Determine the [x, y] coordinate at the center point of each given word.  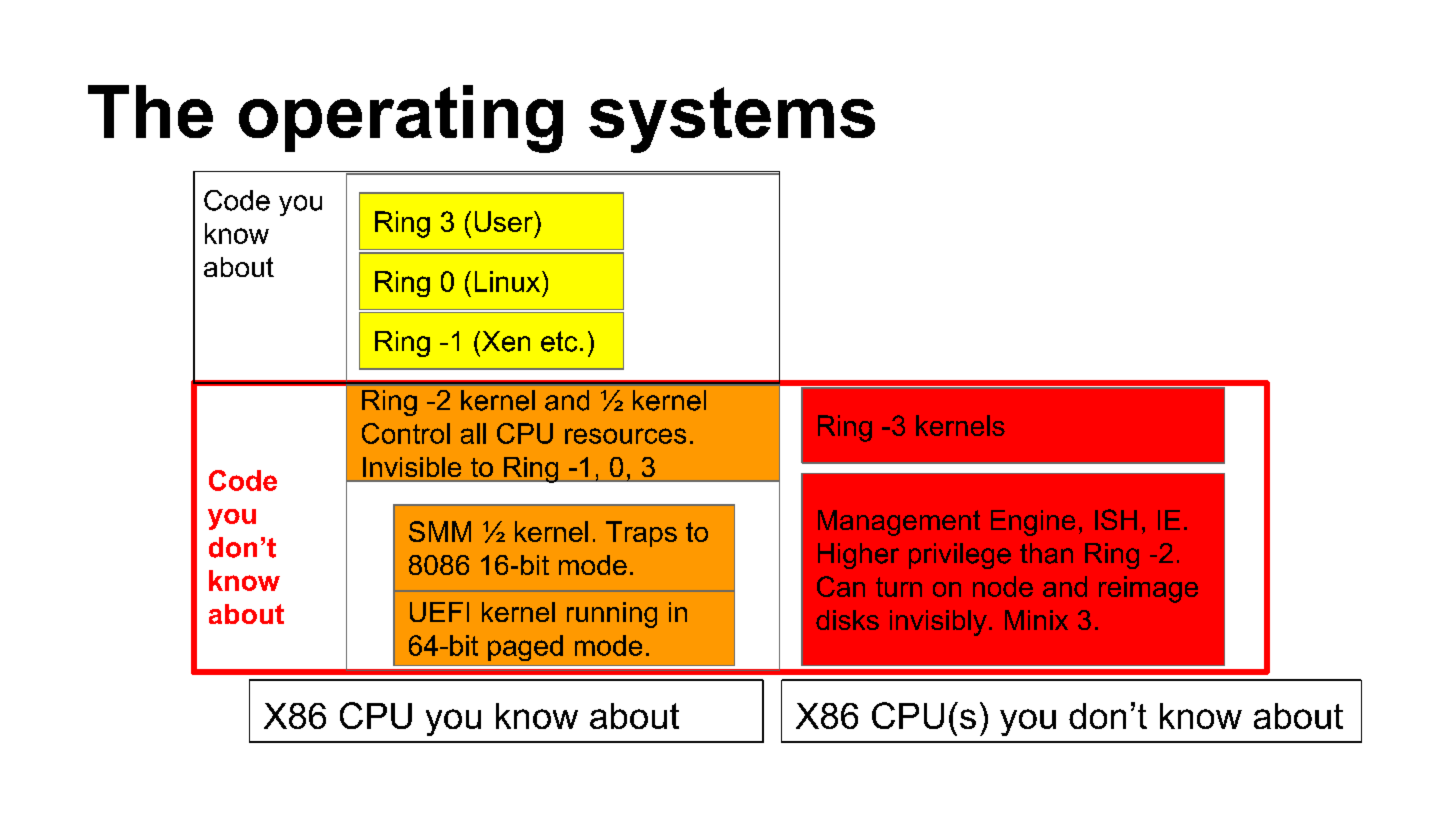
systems [732, 120]
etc [559, 341]
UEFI [439, 612]
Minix [1036, 620]
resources [625, 436]
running [612, 615]
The [150, 111]
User [505, 221]
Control [406, 433]
